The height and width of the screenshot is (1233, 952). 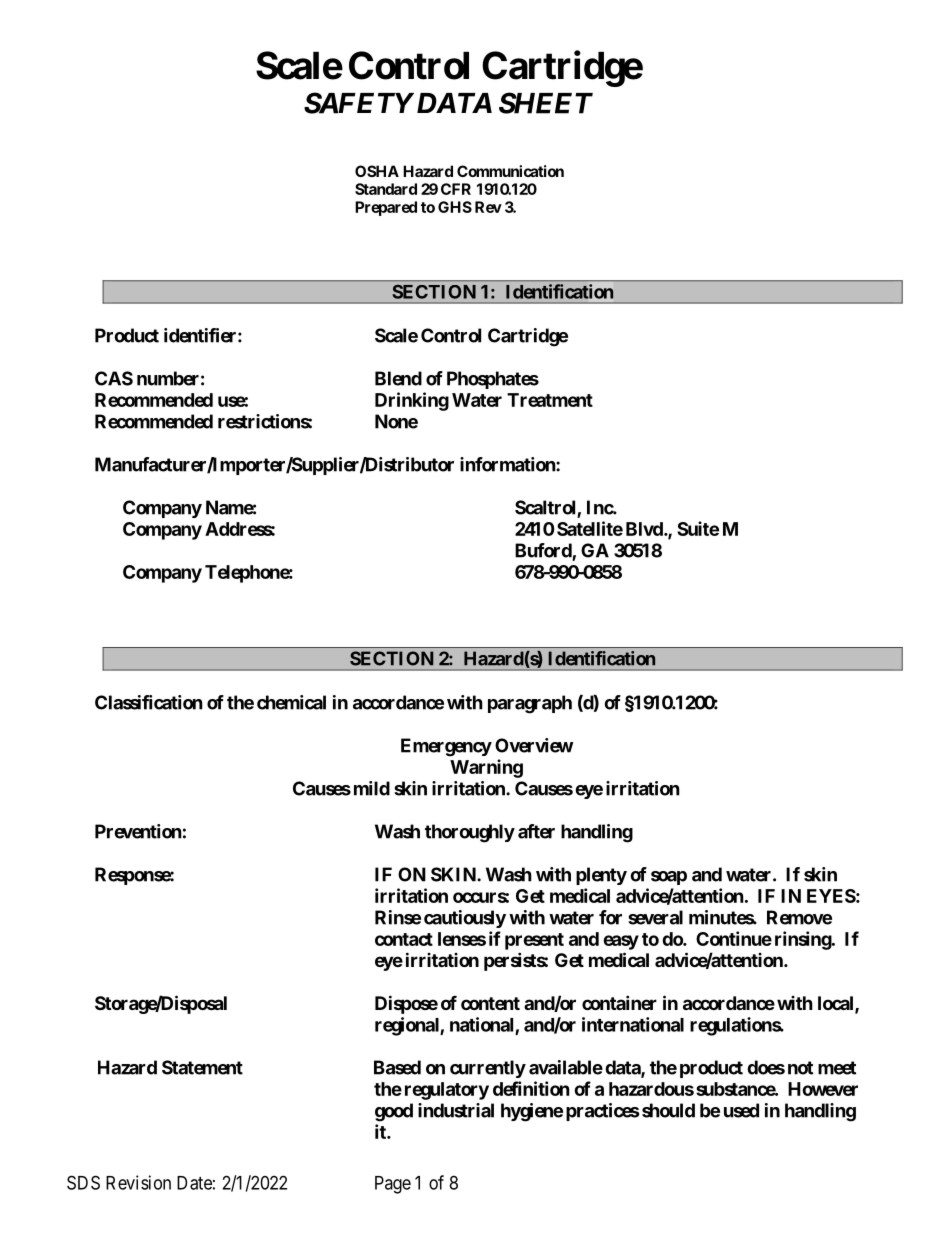 I want to click on Buford, so click(x=544, y=551).
